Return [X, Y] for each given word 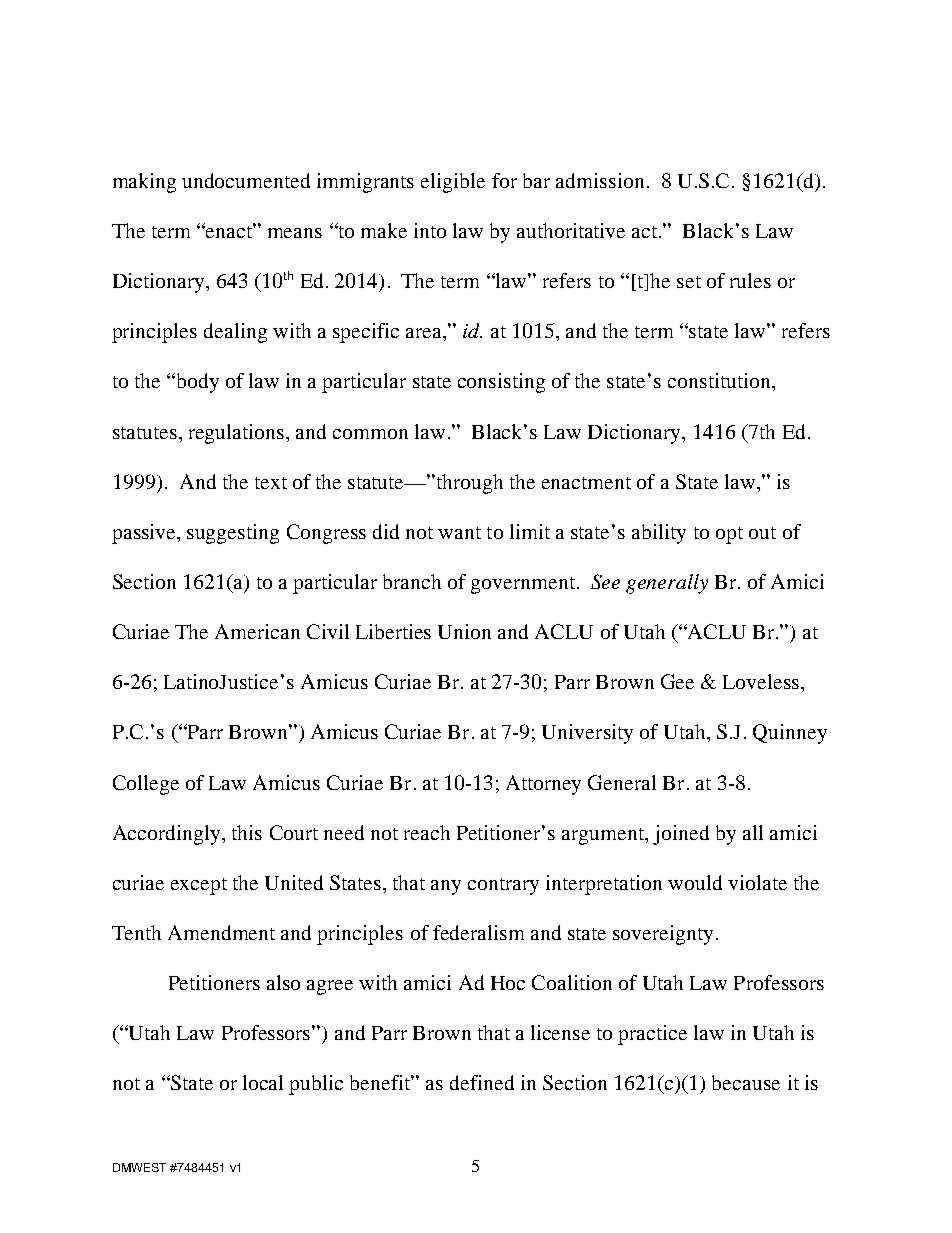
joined [681, 835]
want [459, 533]
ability [659, 534]
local [263, 1082]
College [146, 785]
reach [427, 832]
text [271, 483]
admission [600, 180]
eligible [453, 183]
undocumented [246, 180]
